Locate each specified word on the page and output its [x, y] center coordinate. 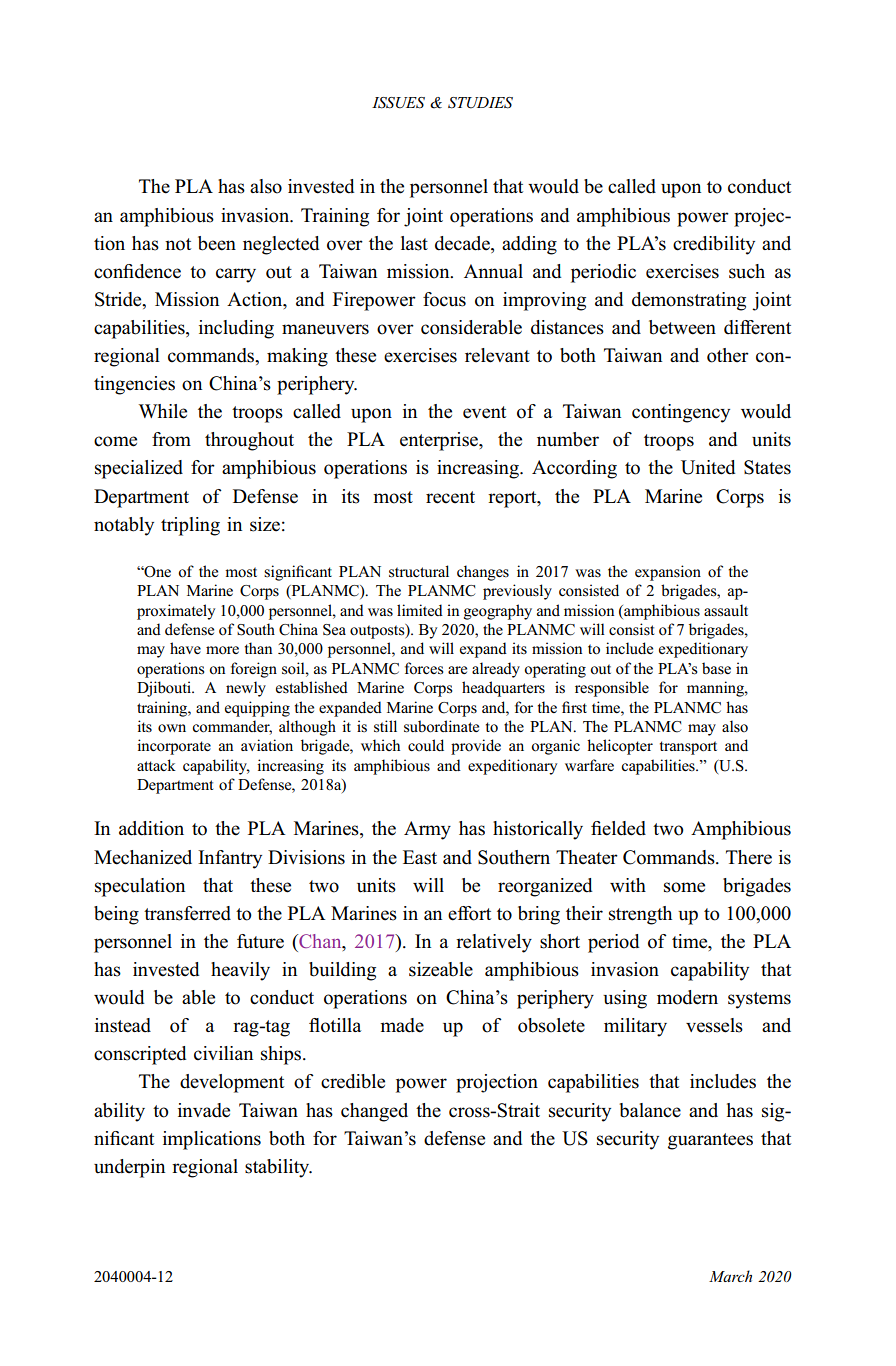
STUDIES [480, 103]
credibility [714, 245]
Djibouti [165, 689]
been [217, 243]
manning [716, 689]
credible [353, 1081]
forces [424, 668]
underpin [129, 1168]
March [730, 1276]
